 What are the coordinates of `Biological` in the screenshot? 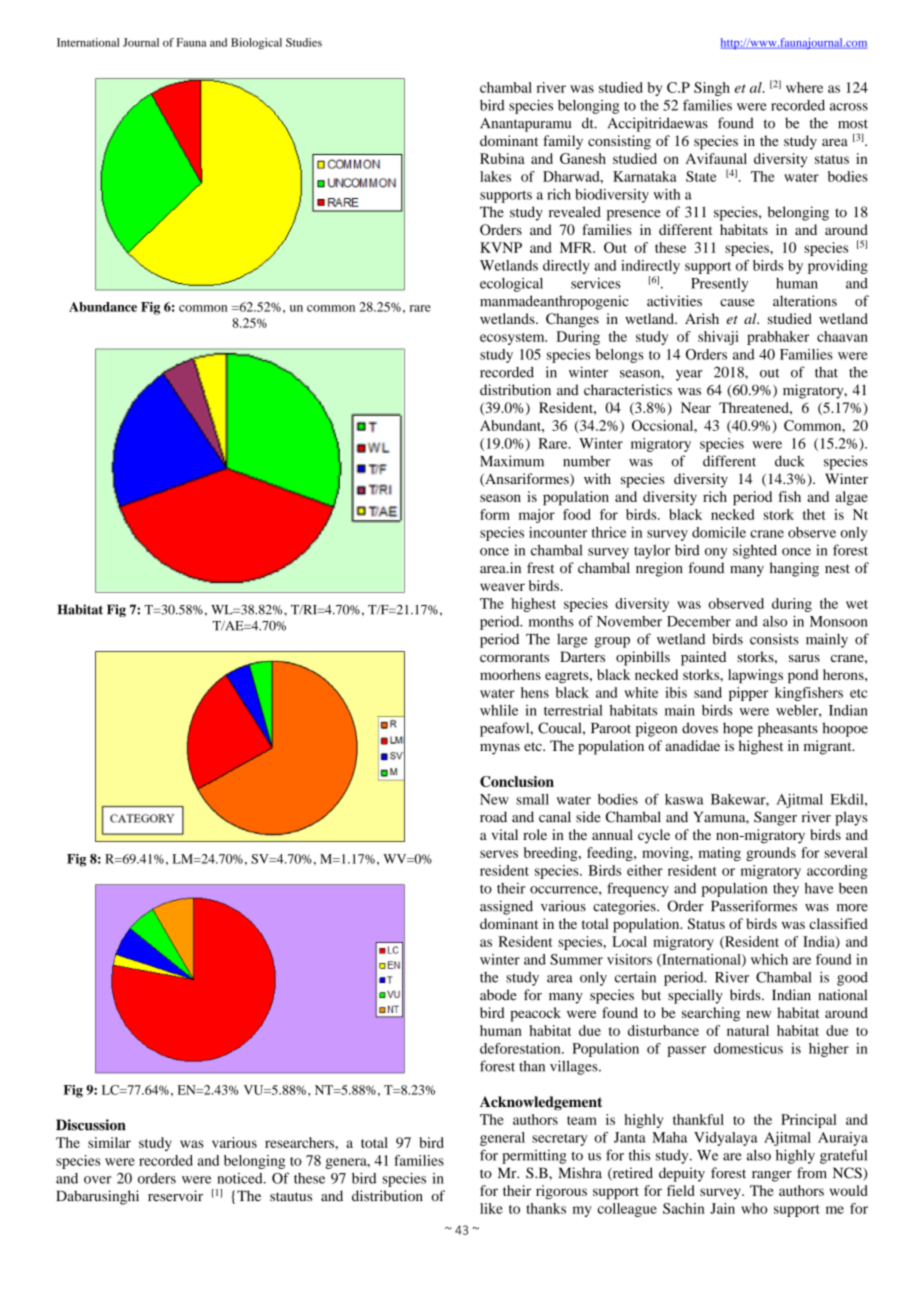 It's located at (256, 43).
